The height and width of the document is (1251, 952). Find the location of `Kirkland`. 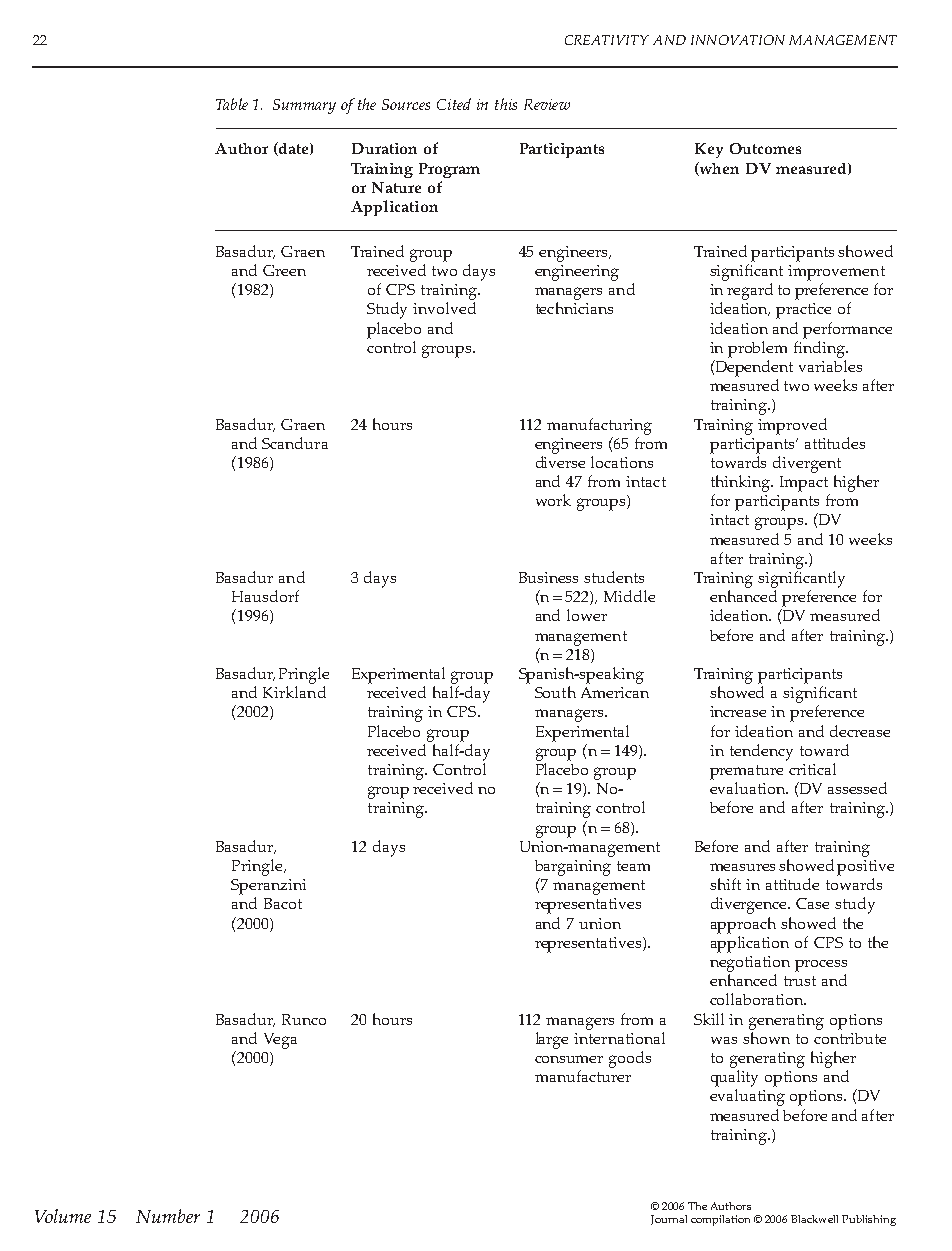

Kirkland is located at coordinates (294, 692).
